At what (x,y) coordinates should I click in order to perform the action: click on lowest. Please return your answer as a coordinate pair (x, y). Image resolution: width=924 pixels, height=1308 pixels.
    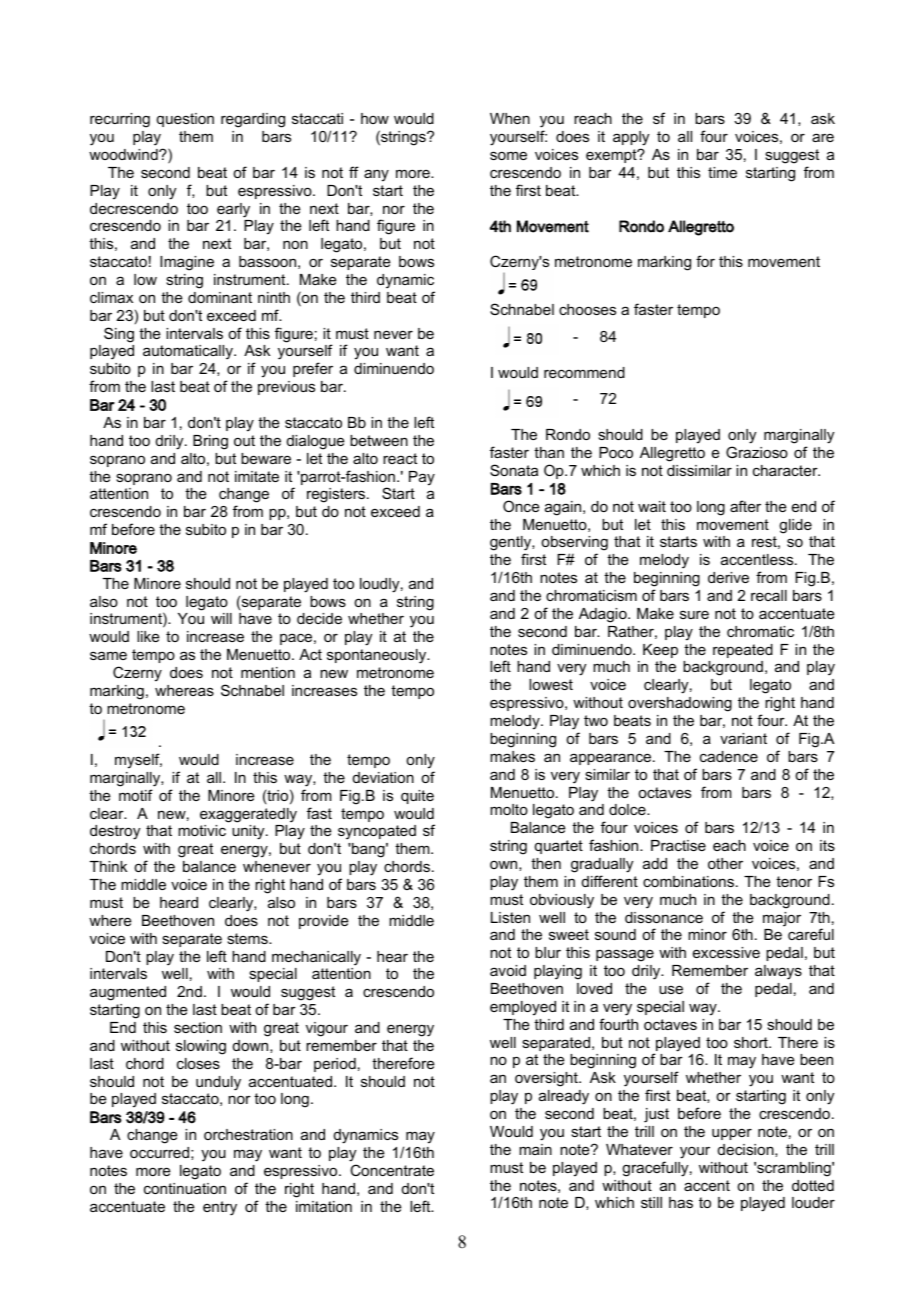
    Looking at the image, I should click on (551, 684).
